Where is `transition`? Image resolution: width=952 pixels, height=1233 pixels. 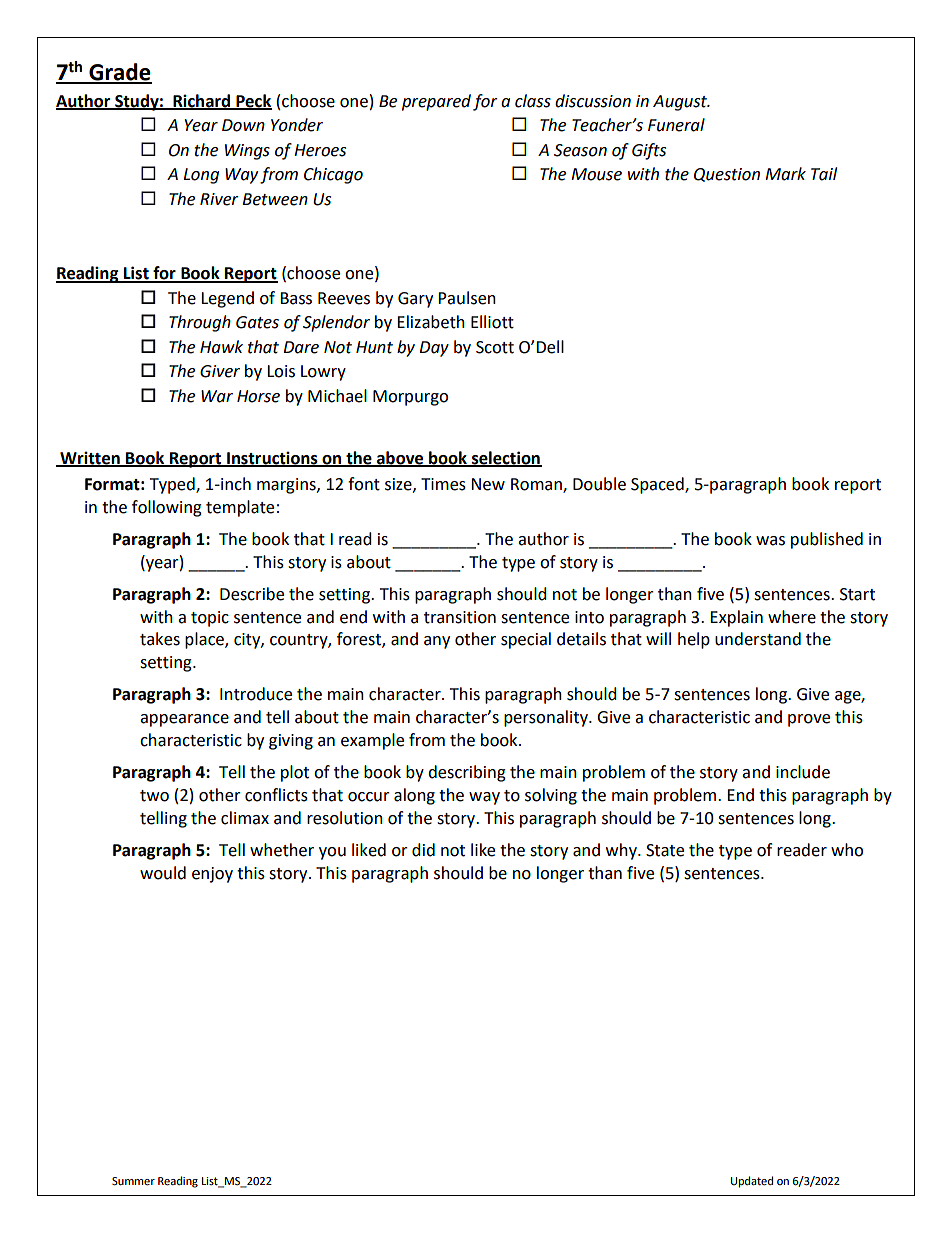 transition is located at coordinates (460, 617).
